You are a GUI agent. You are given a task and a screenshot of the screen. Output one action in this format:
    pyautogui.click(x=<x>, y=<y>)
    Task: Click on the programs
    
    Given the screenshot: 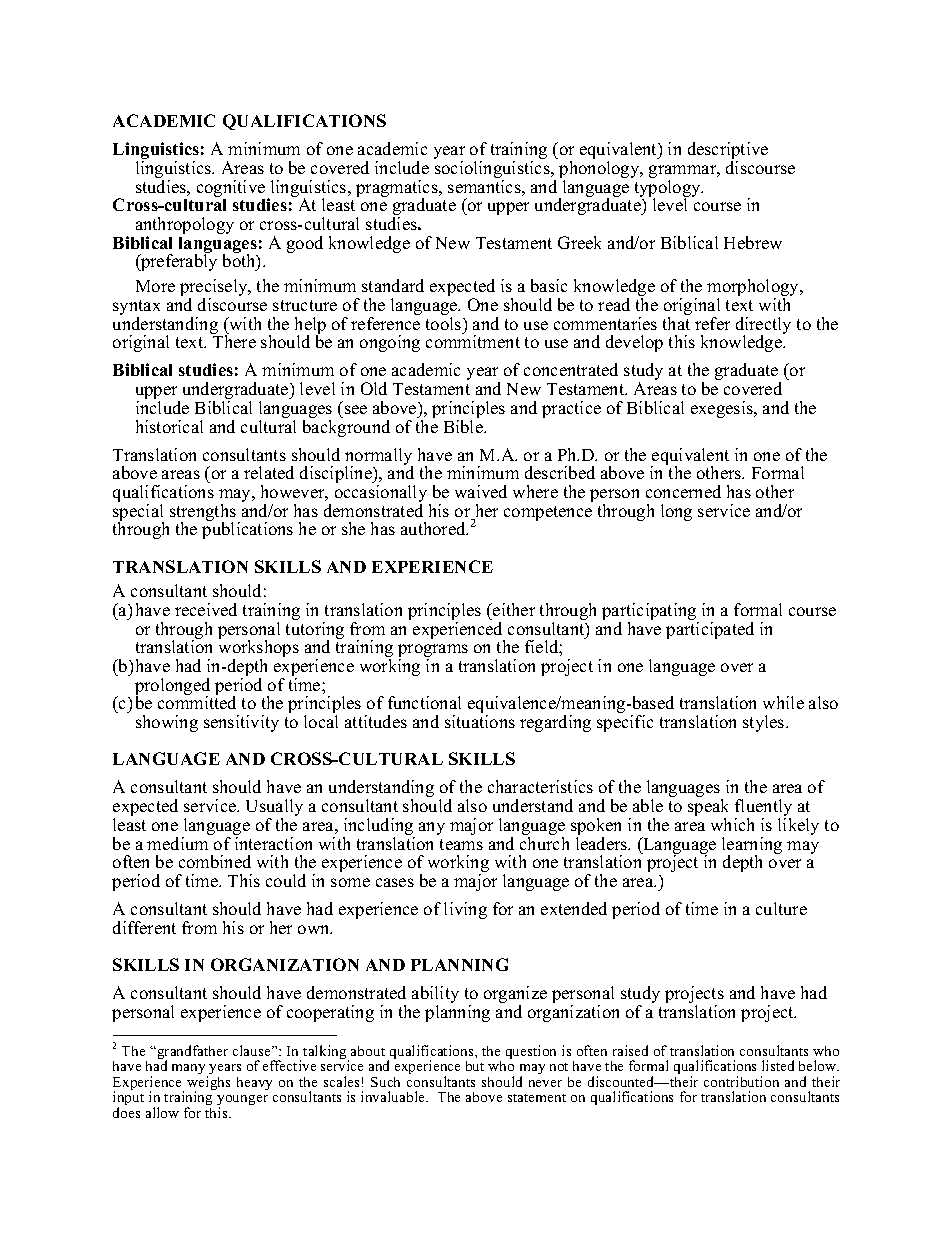 What is the action you would take?
    pyautogui.click(x=433, y=652)
